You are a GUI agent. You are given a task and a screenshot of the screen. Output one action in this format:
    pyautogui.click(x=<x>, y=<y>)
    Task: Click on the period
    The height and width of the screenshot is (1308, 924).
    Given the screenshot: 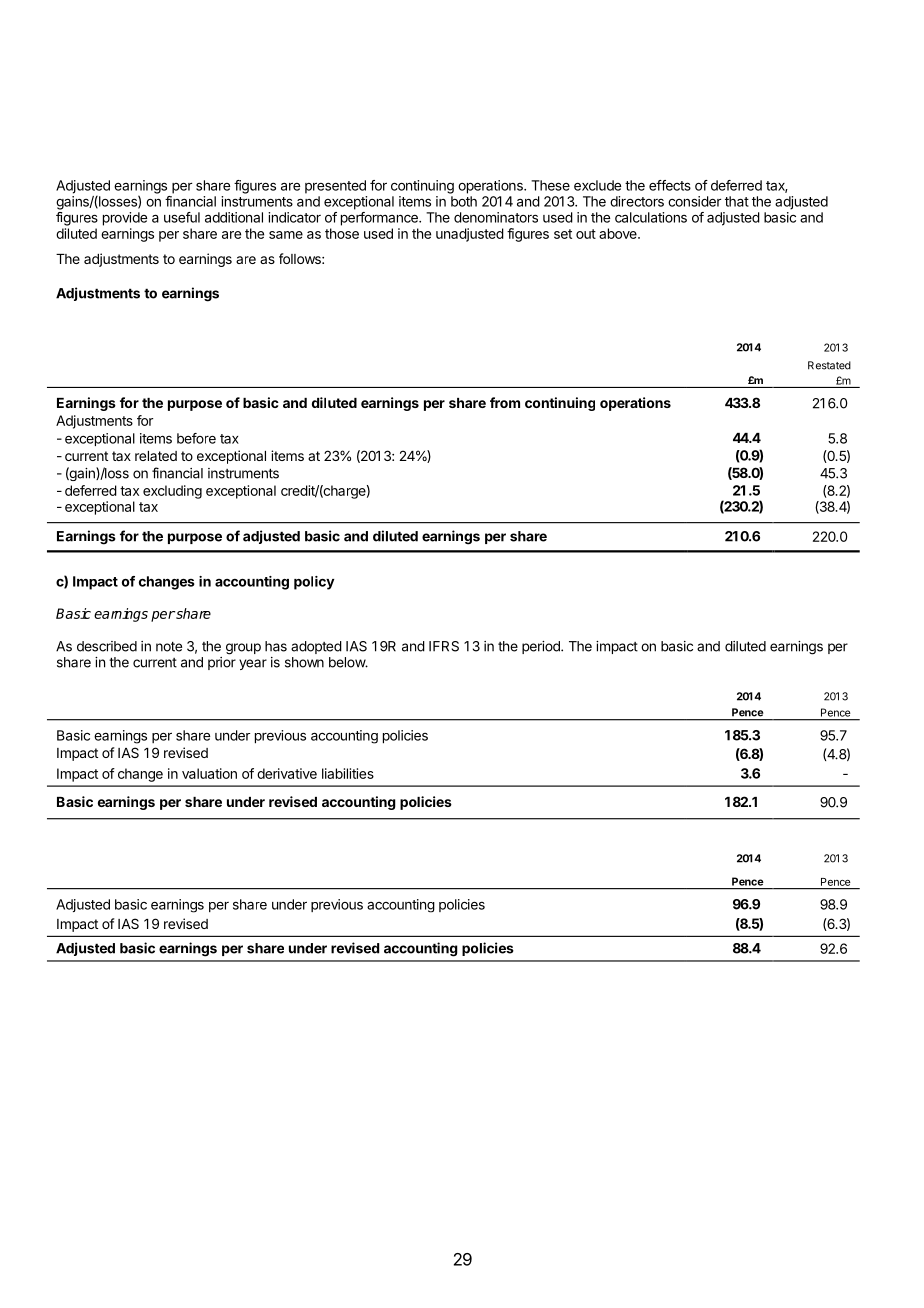 What is the action you would take?
    pyautogui.click(x=542, y=647)
